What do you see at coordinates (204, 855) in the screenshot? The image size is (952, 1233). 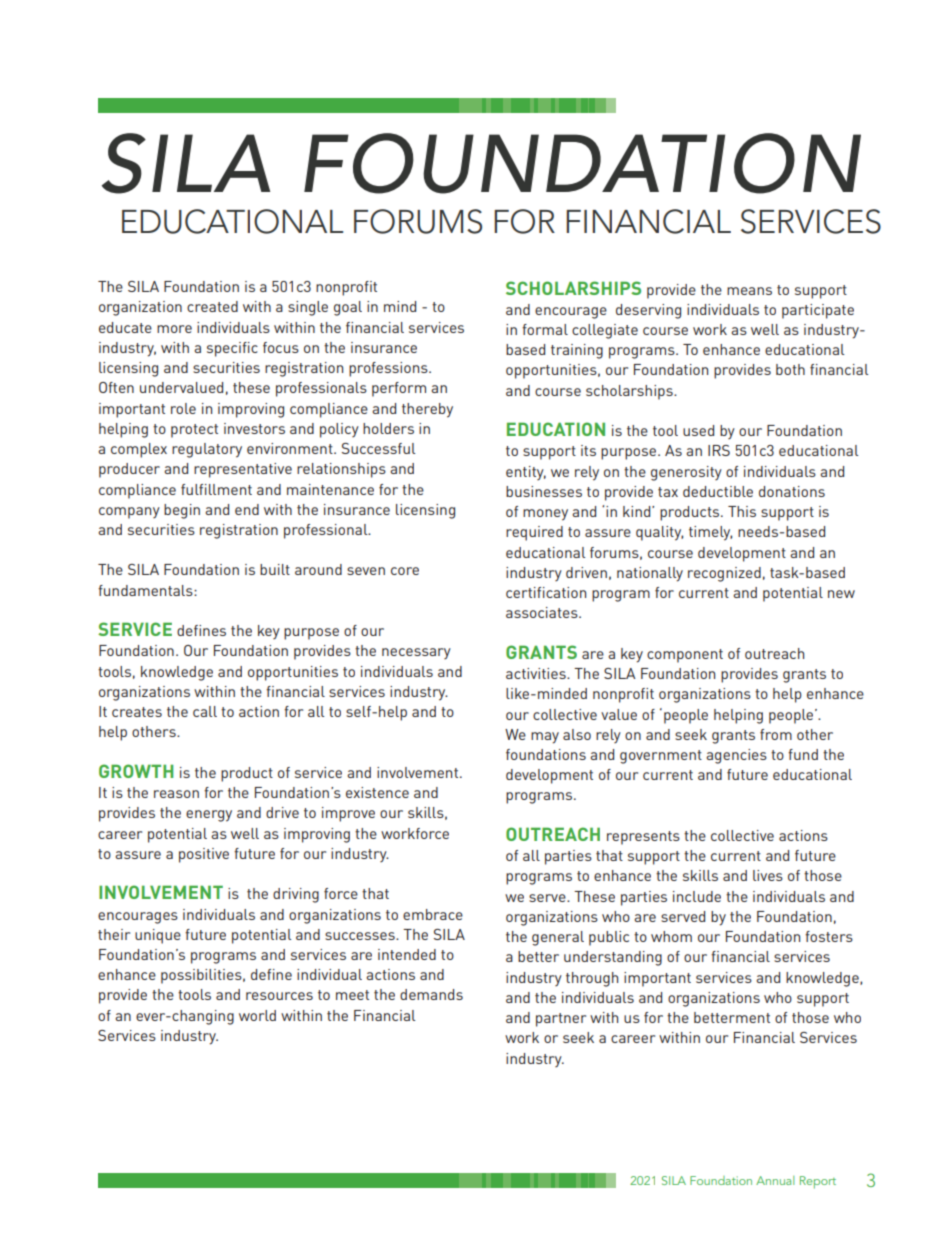 I see `positive` at bounding box center [204, 855].
